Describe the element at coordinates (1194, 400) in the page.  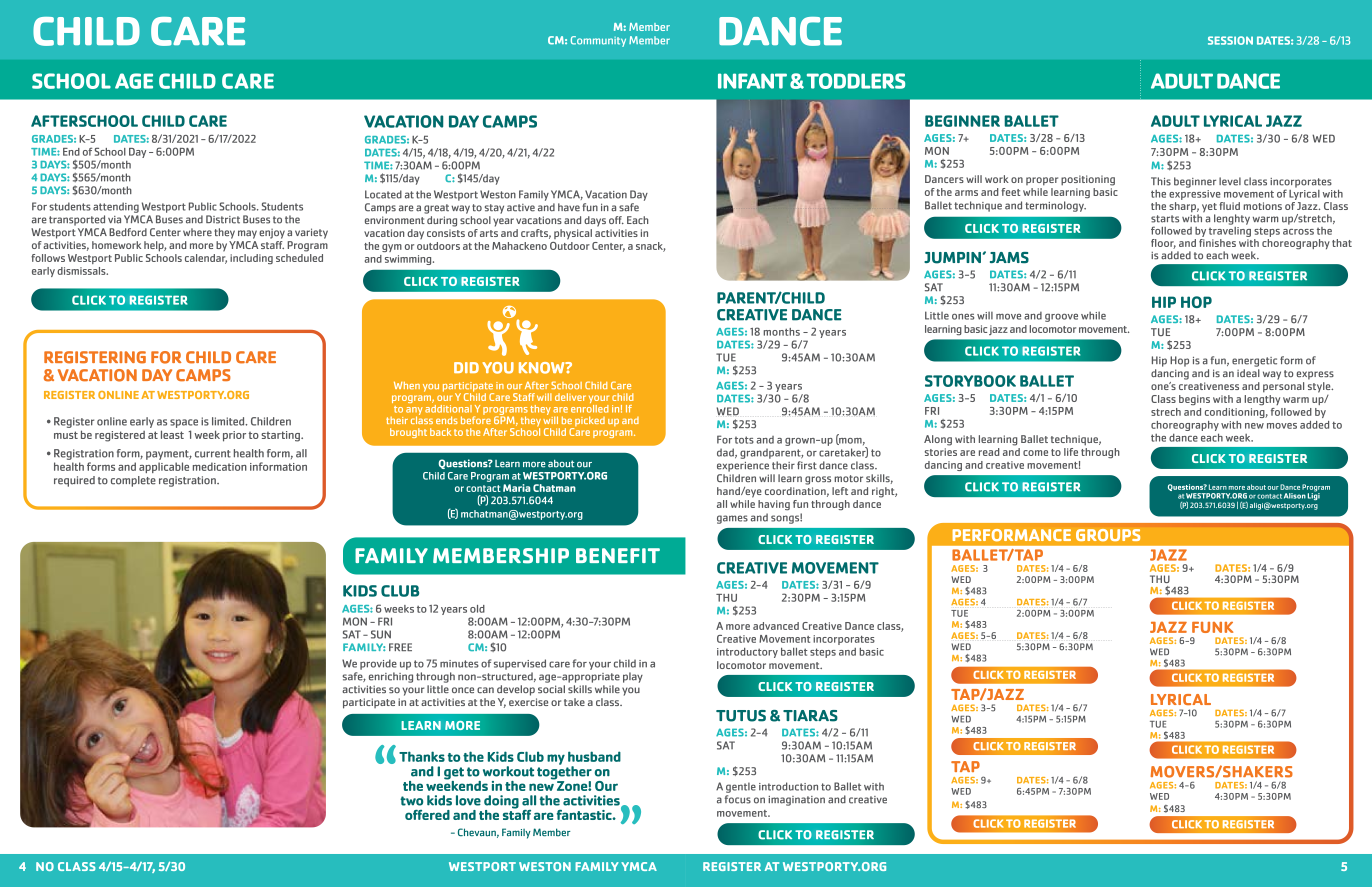
I see `begins` at that location.
